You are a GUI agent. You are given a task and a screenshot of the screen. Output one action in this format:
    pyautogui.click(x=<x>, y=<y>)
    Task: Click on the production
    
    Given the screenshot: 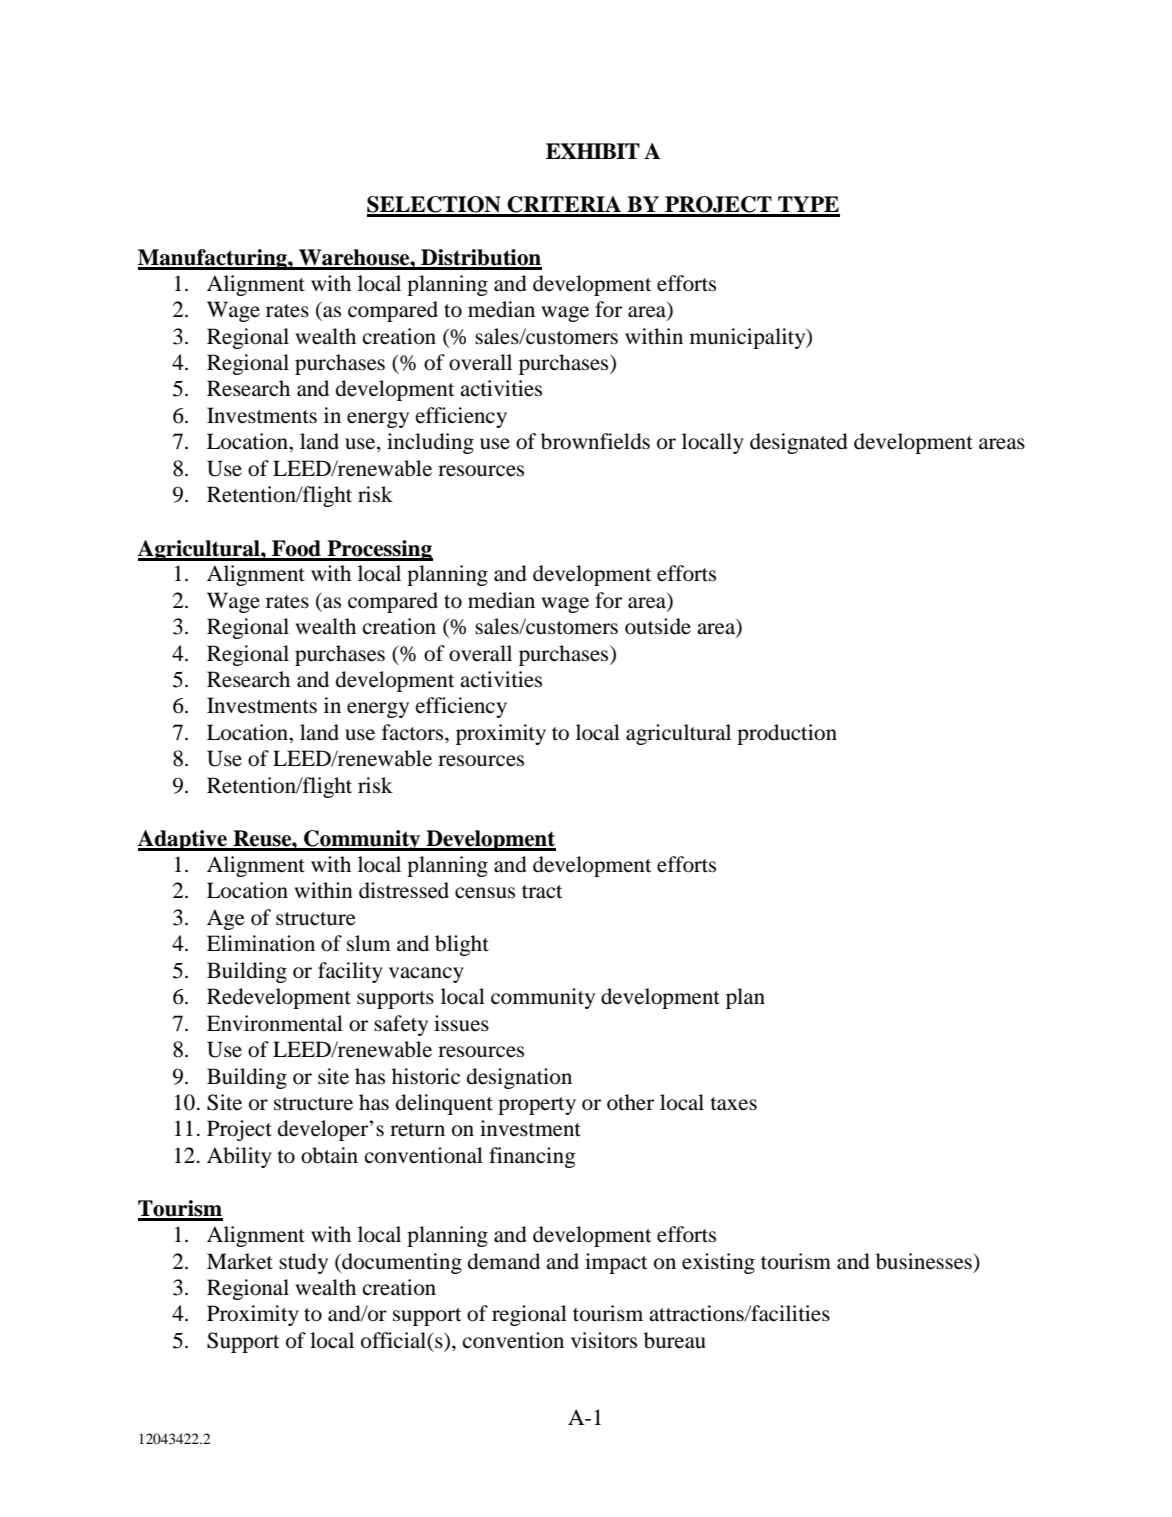 What is the action you would take?
    pyautogui.click(x=787, y=734)
